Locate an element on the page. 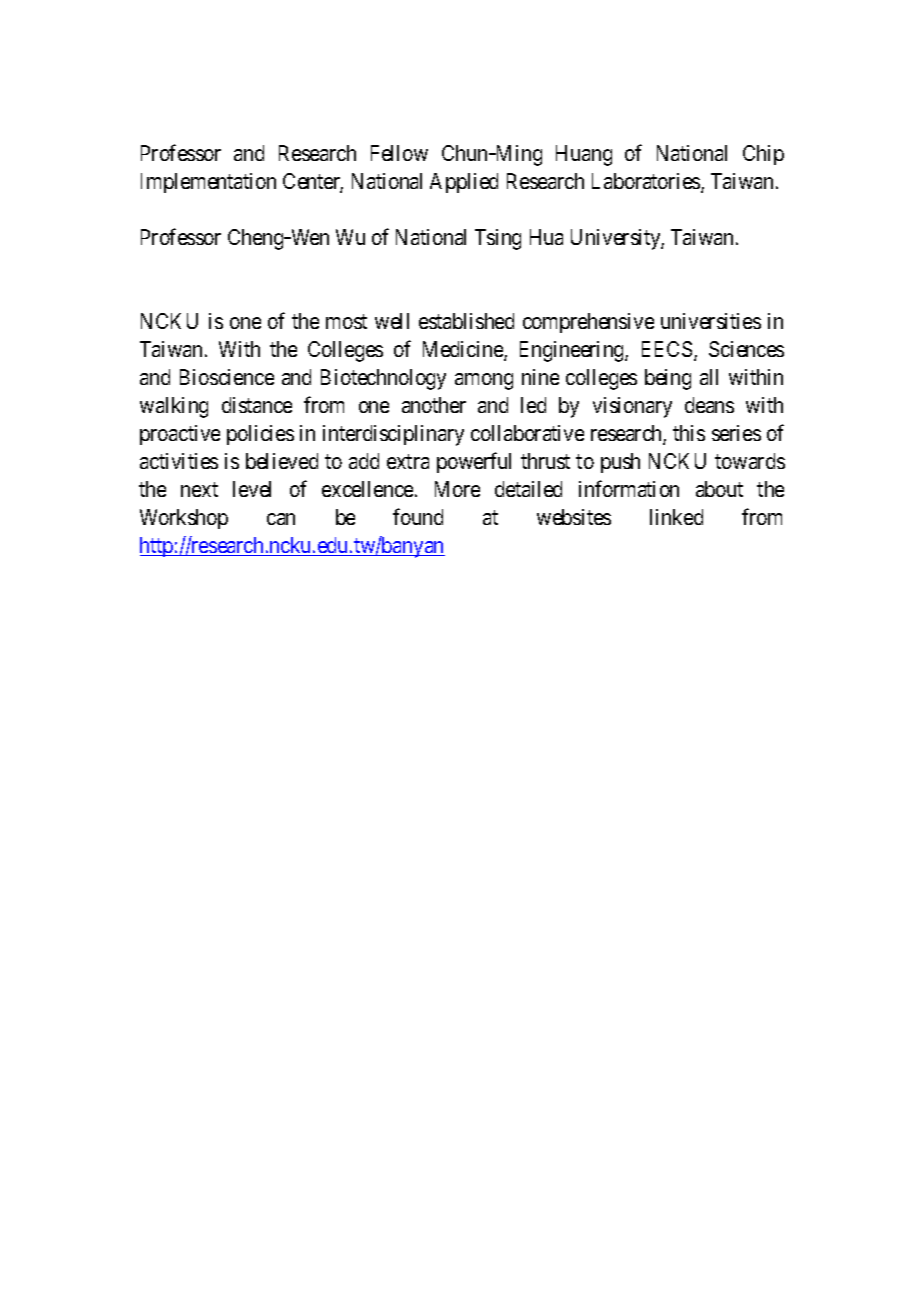 This image has height=1308, width=924. Laboratories is located at coordinates (647, 182).
